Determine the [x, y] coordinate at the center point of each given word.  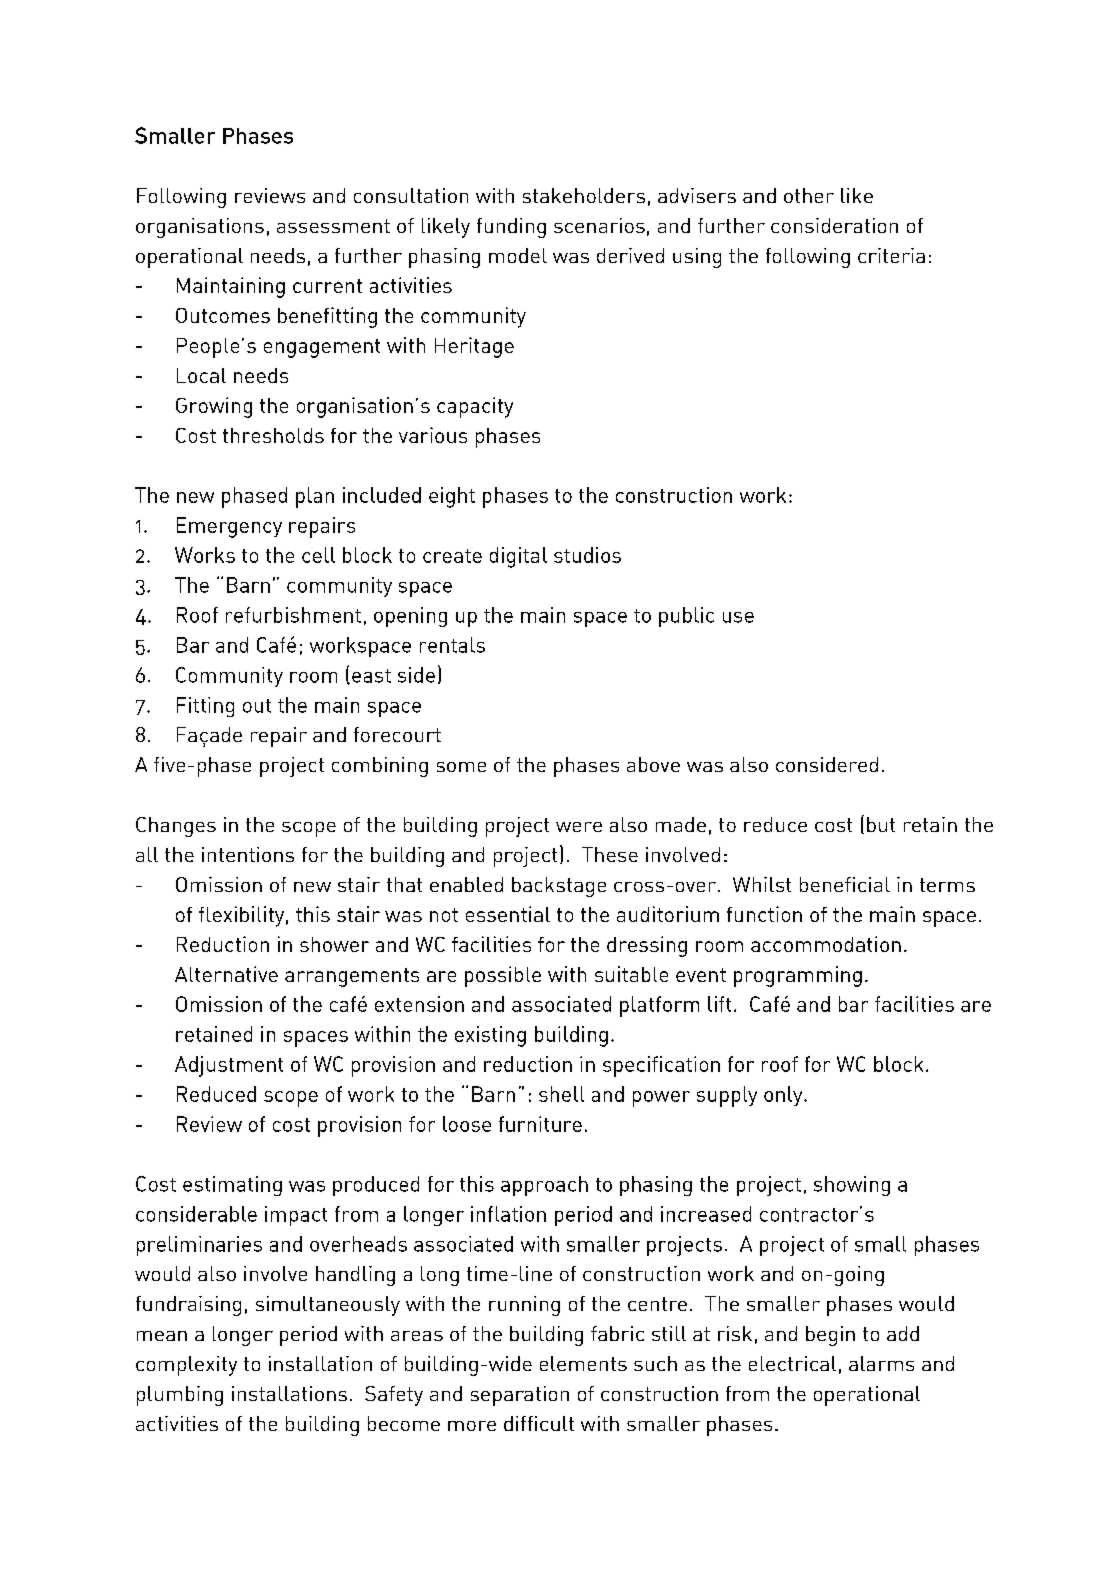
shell [561, 1094]
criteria [891, 255]
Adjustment [229, 1066]
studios [587, 555]
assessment [333, 226]
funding [511, 228]
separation [520, 1396]
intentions [248, 854]
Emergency [229, 527]
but [881, 824]
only [784, 1096]
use [738, 617]
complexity [186, 1366]
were [579, 827]
